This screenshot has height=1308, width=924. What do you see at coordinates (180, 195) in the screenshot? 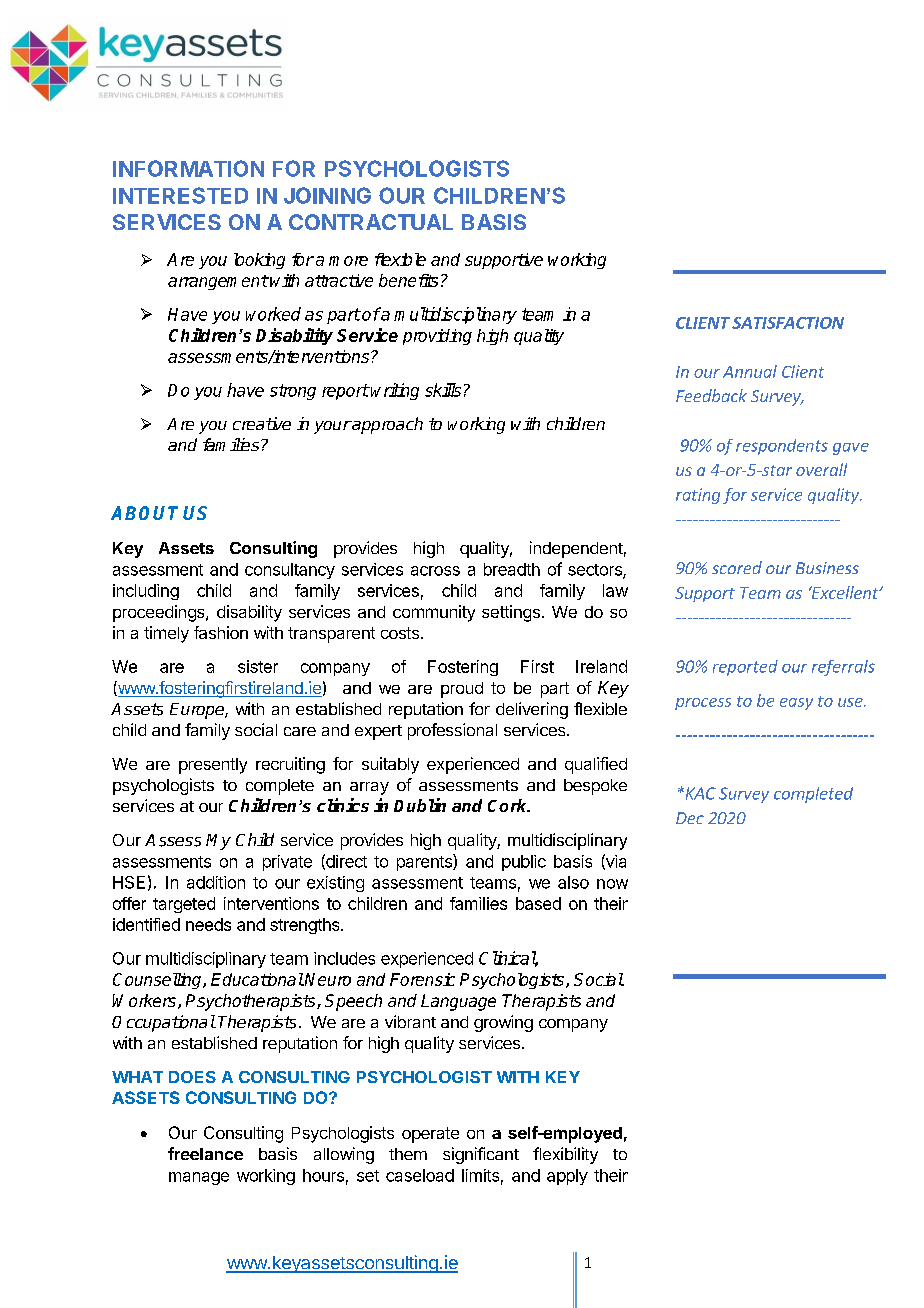
I see `INTERESTED` at bounding box center [180, 195].
